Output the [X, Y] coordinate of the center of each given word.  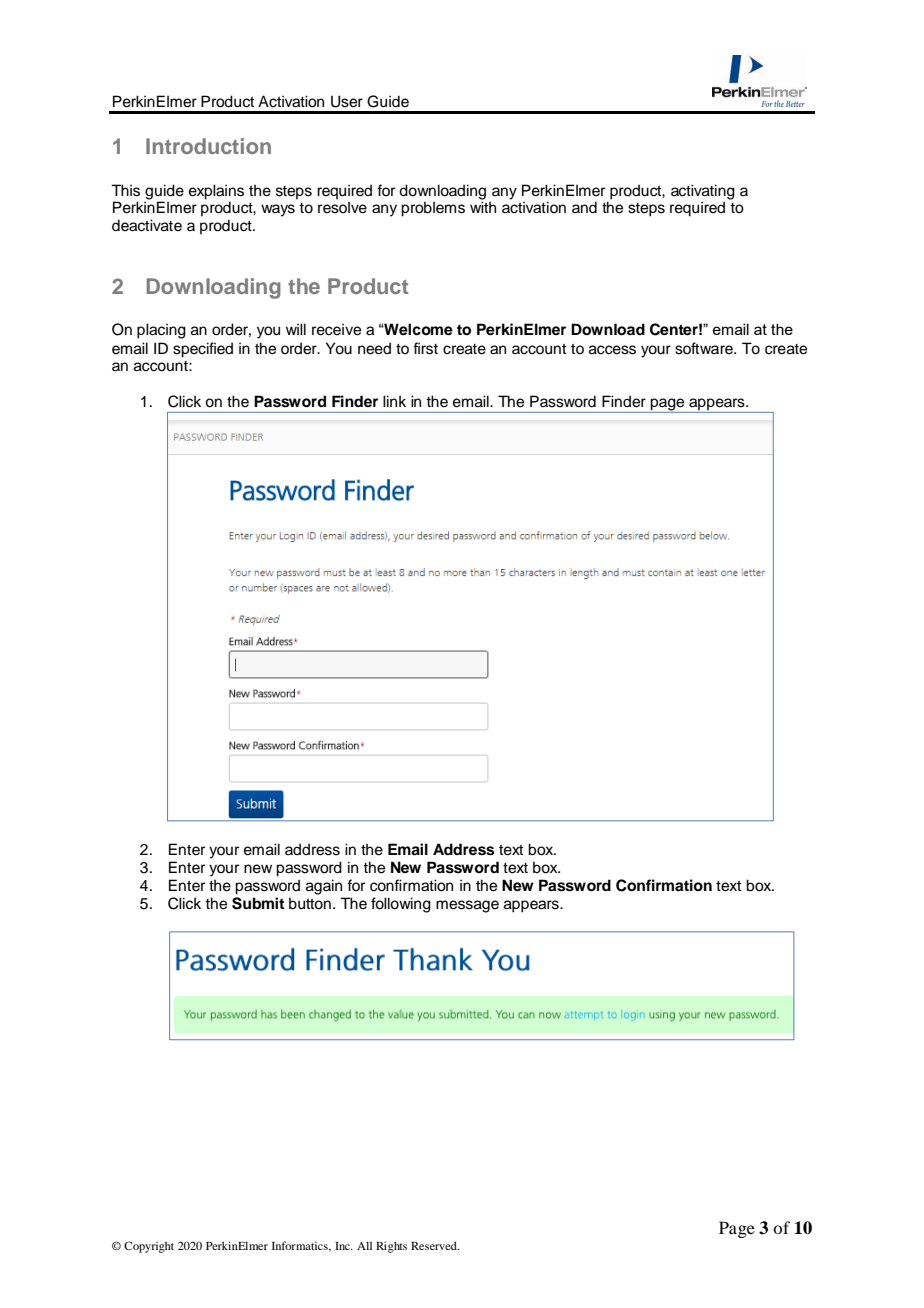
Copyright [149, 1247]
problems [433, 209]
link [394, 401]
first [425, 348]
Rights [391, 1247]
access [612, 350]
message [467, 906]
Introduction [208, 146]
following [401, 905]
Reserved [435, 1245]
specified [203, 350]
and [584, 207]
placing [161, 331]
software [705, 348]
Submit [258, 903]
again [324, 887]
